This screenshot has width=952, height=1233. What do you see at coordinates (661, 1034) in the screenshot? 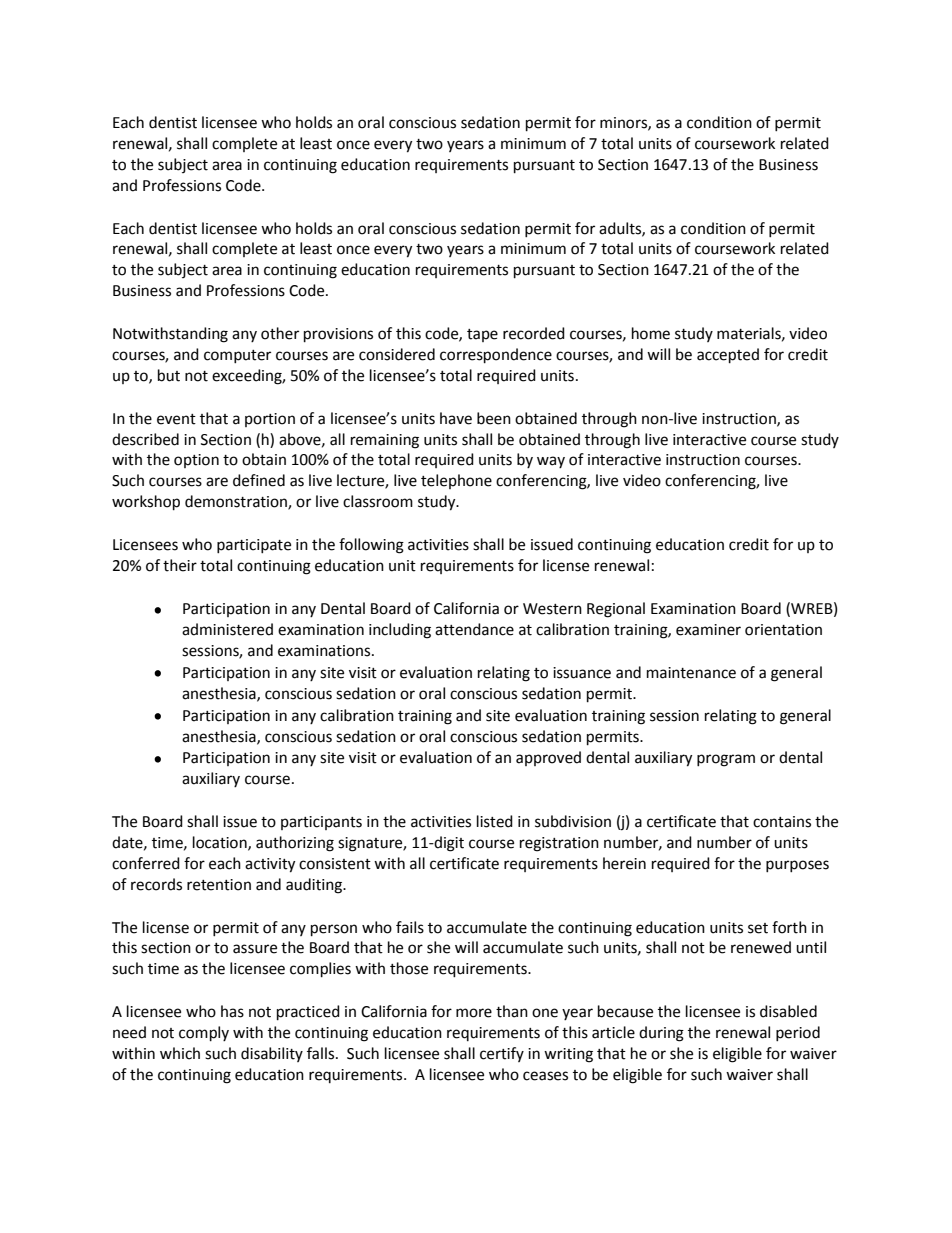
I see `during` at bounding box center [661, 1034].
